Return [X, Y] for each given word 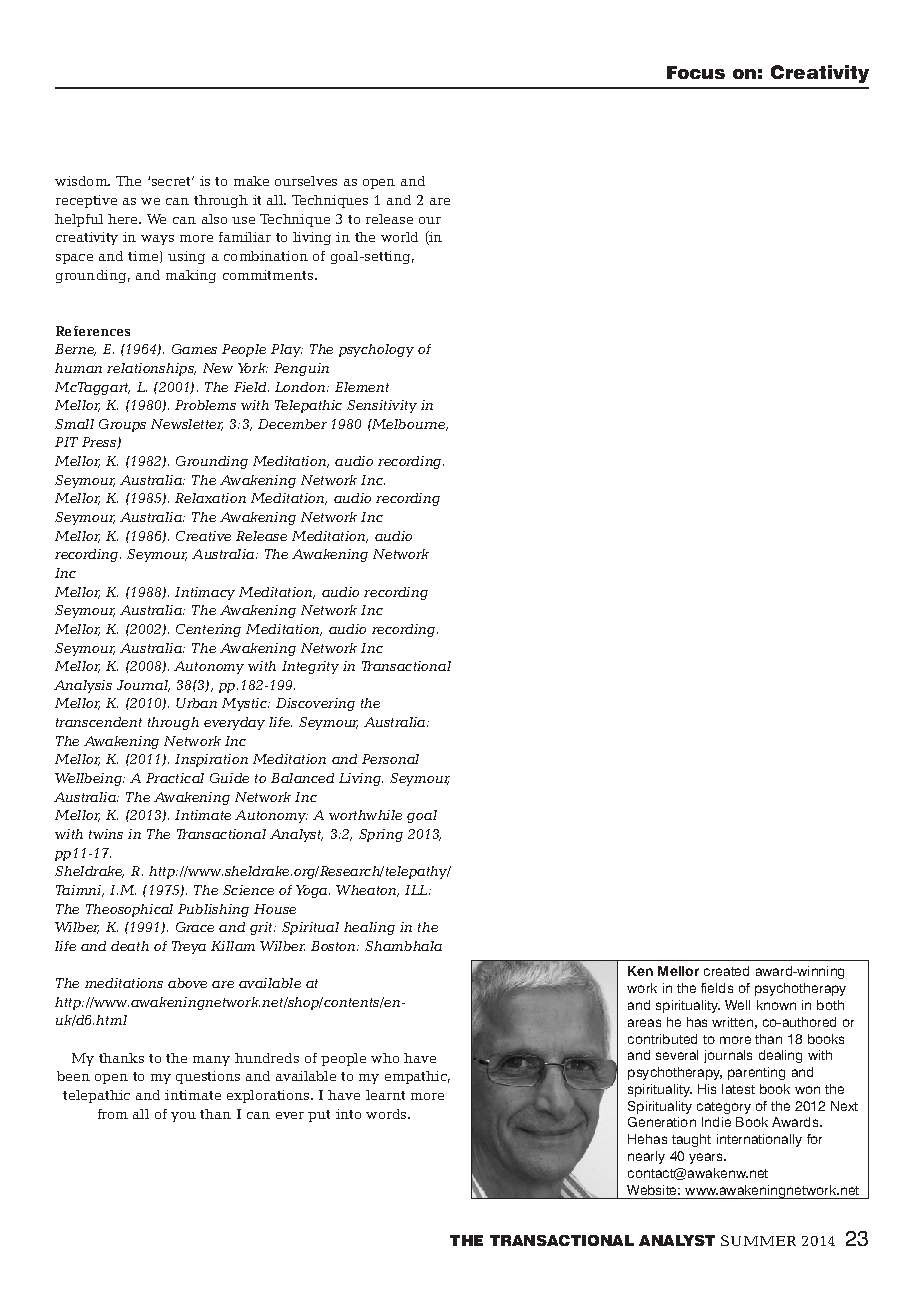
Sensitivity [382, 406]
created [726, 971]
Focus [696, 72]
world [399, 237]
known [776, 1005]
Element [362, 387]
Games [194, 349]
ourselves [306, 181]
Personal [390, 759]
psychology [376, 350]
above [187, 983]
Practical [175, 778]
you [183, 1117]
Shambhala [403, 946]
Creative [203, 536]
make [251, 181]
